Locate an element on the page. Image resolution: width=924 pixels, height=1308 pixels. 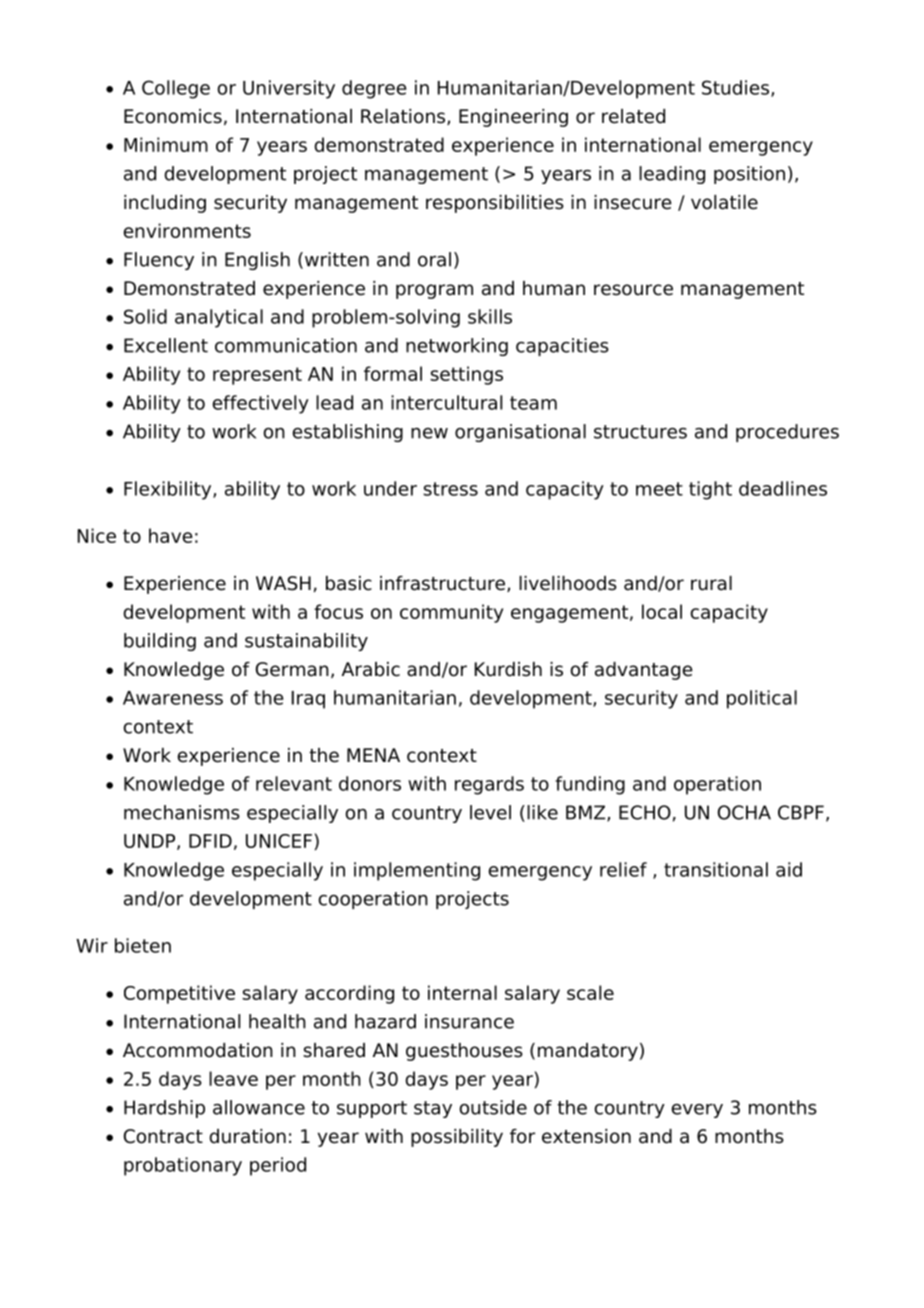
Studies is located at coordinates (737, 88).
